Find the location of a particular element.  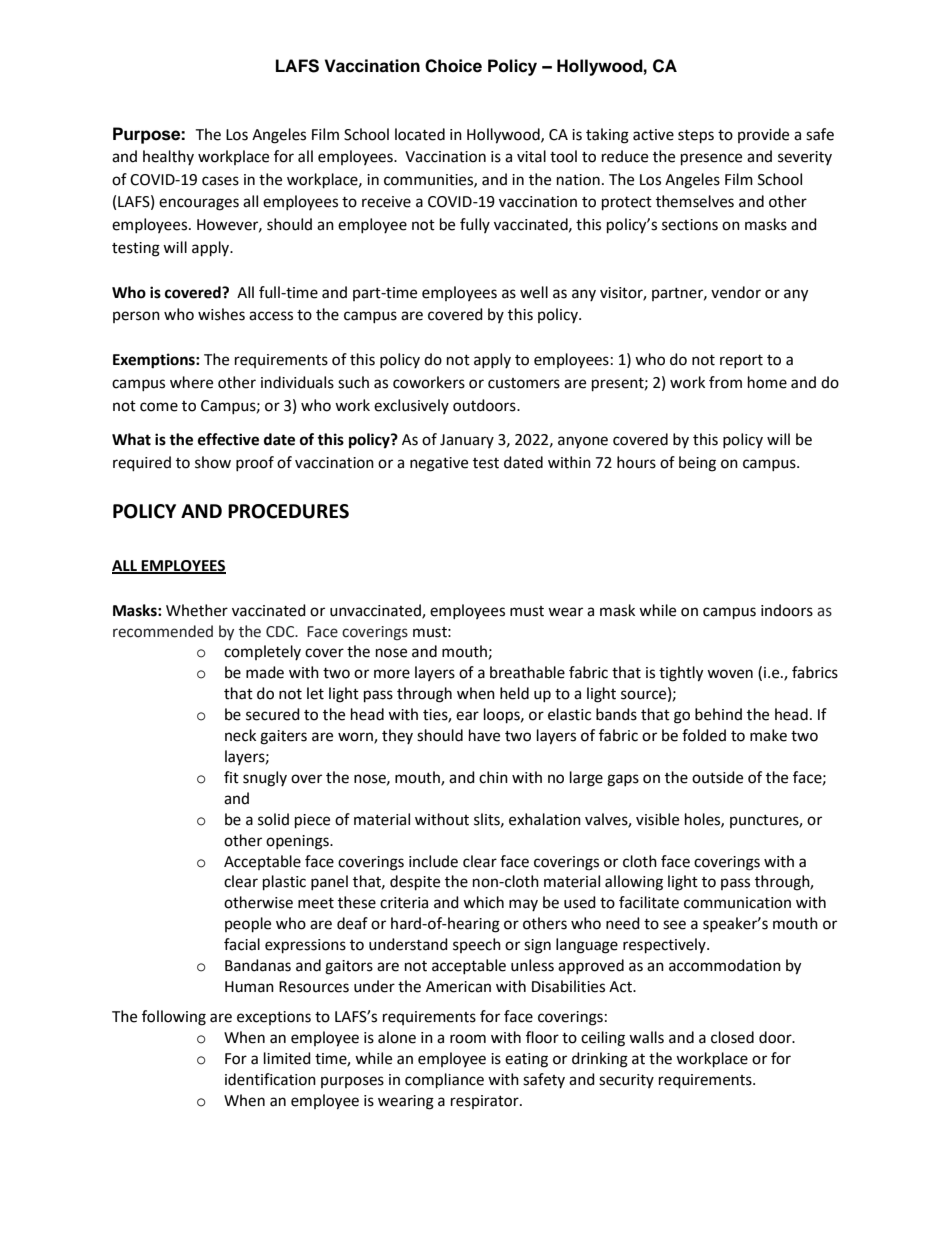

steps is located at coordinates (696, 137).
